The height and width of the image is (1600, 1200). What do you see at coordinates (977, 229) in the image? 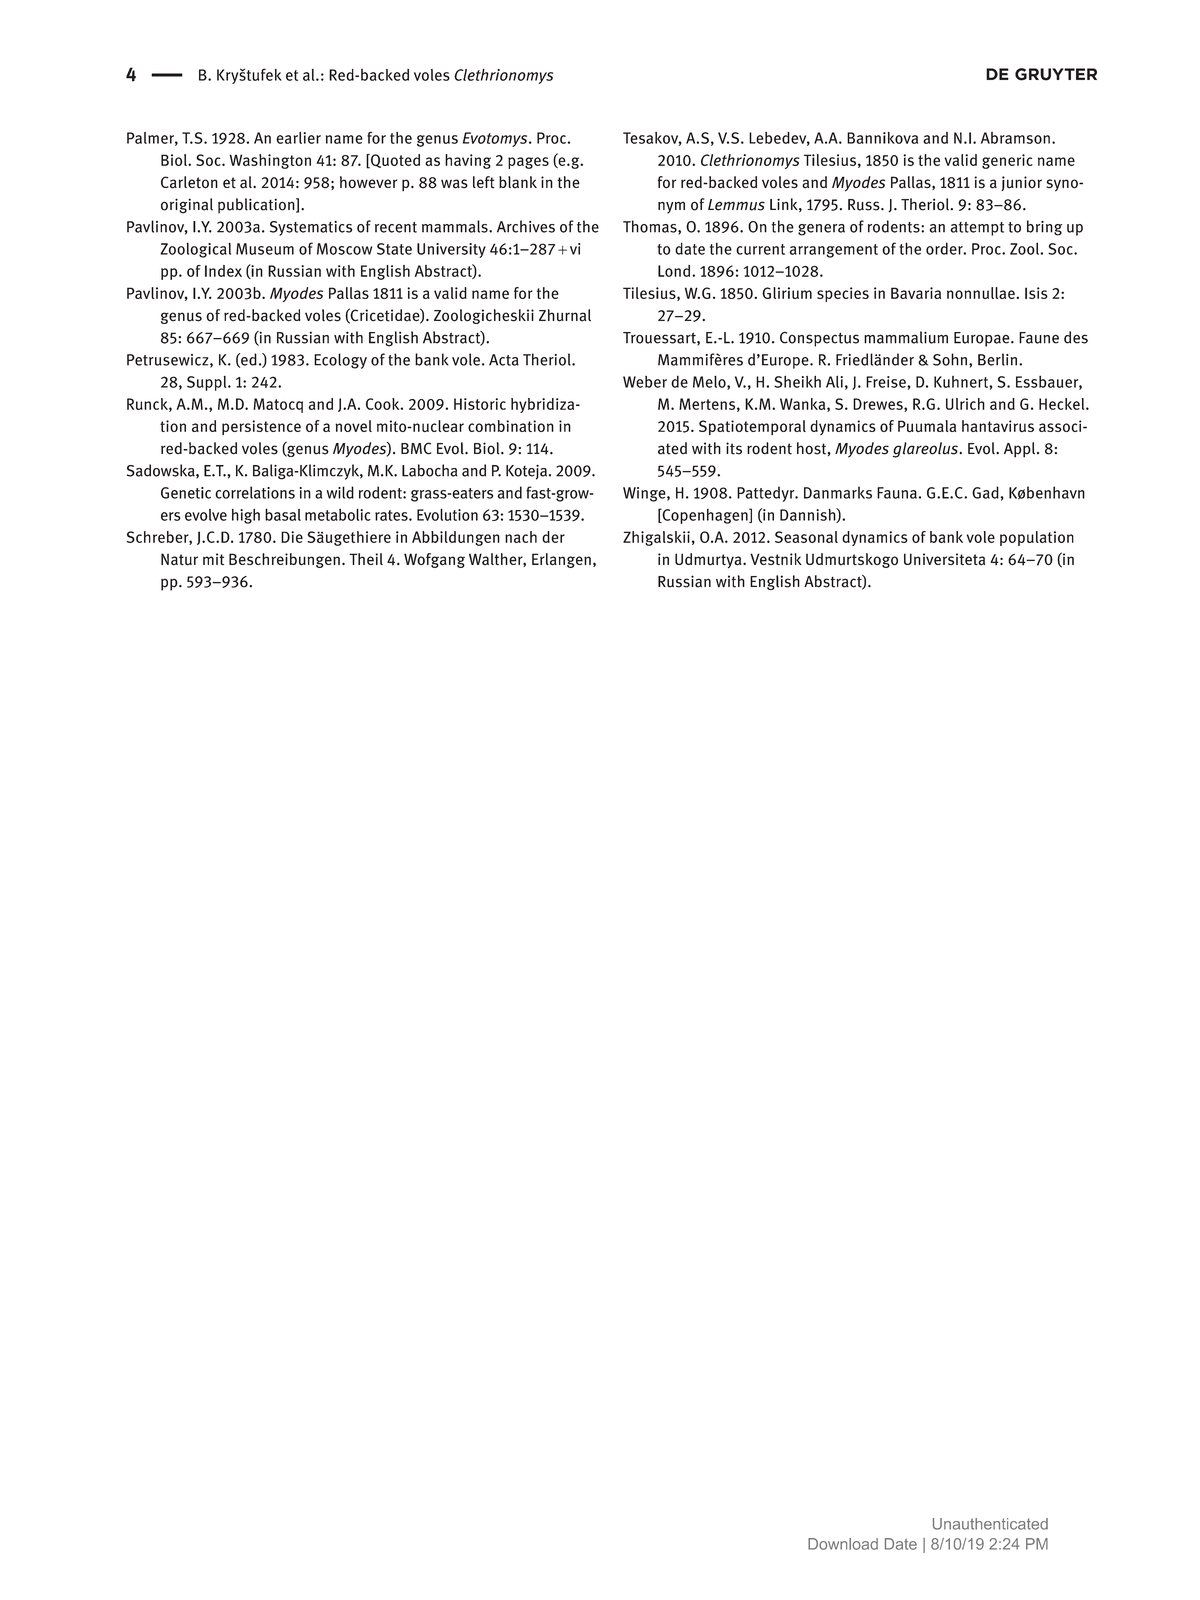
I see `attempt` at bounding box center [977, 229].
